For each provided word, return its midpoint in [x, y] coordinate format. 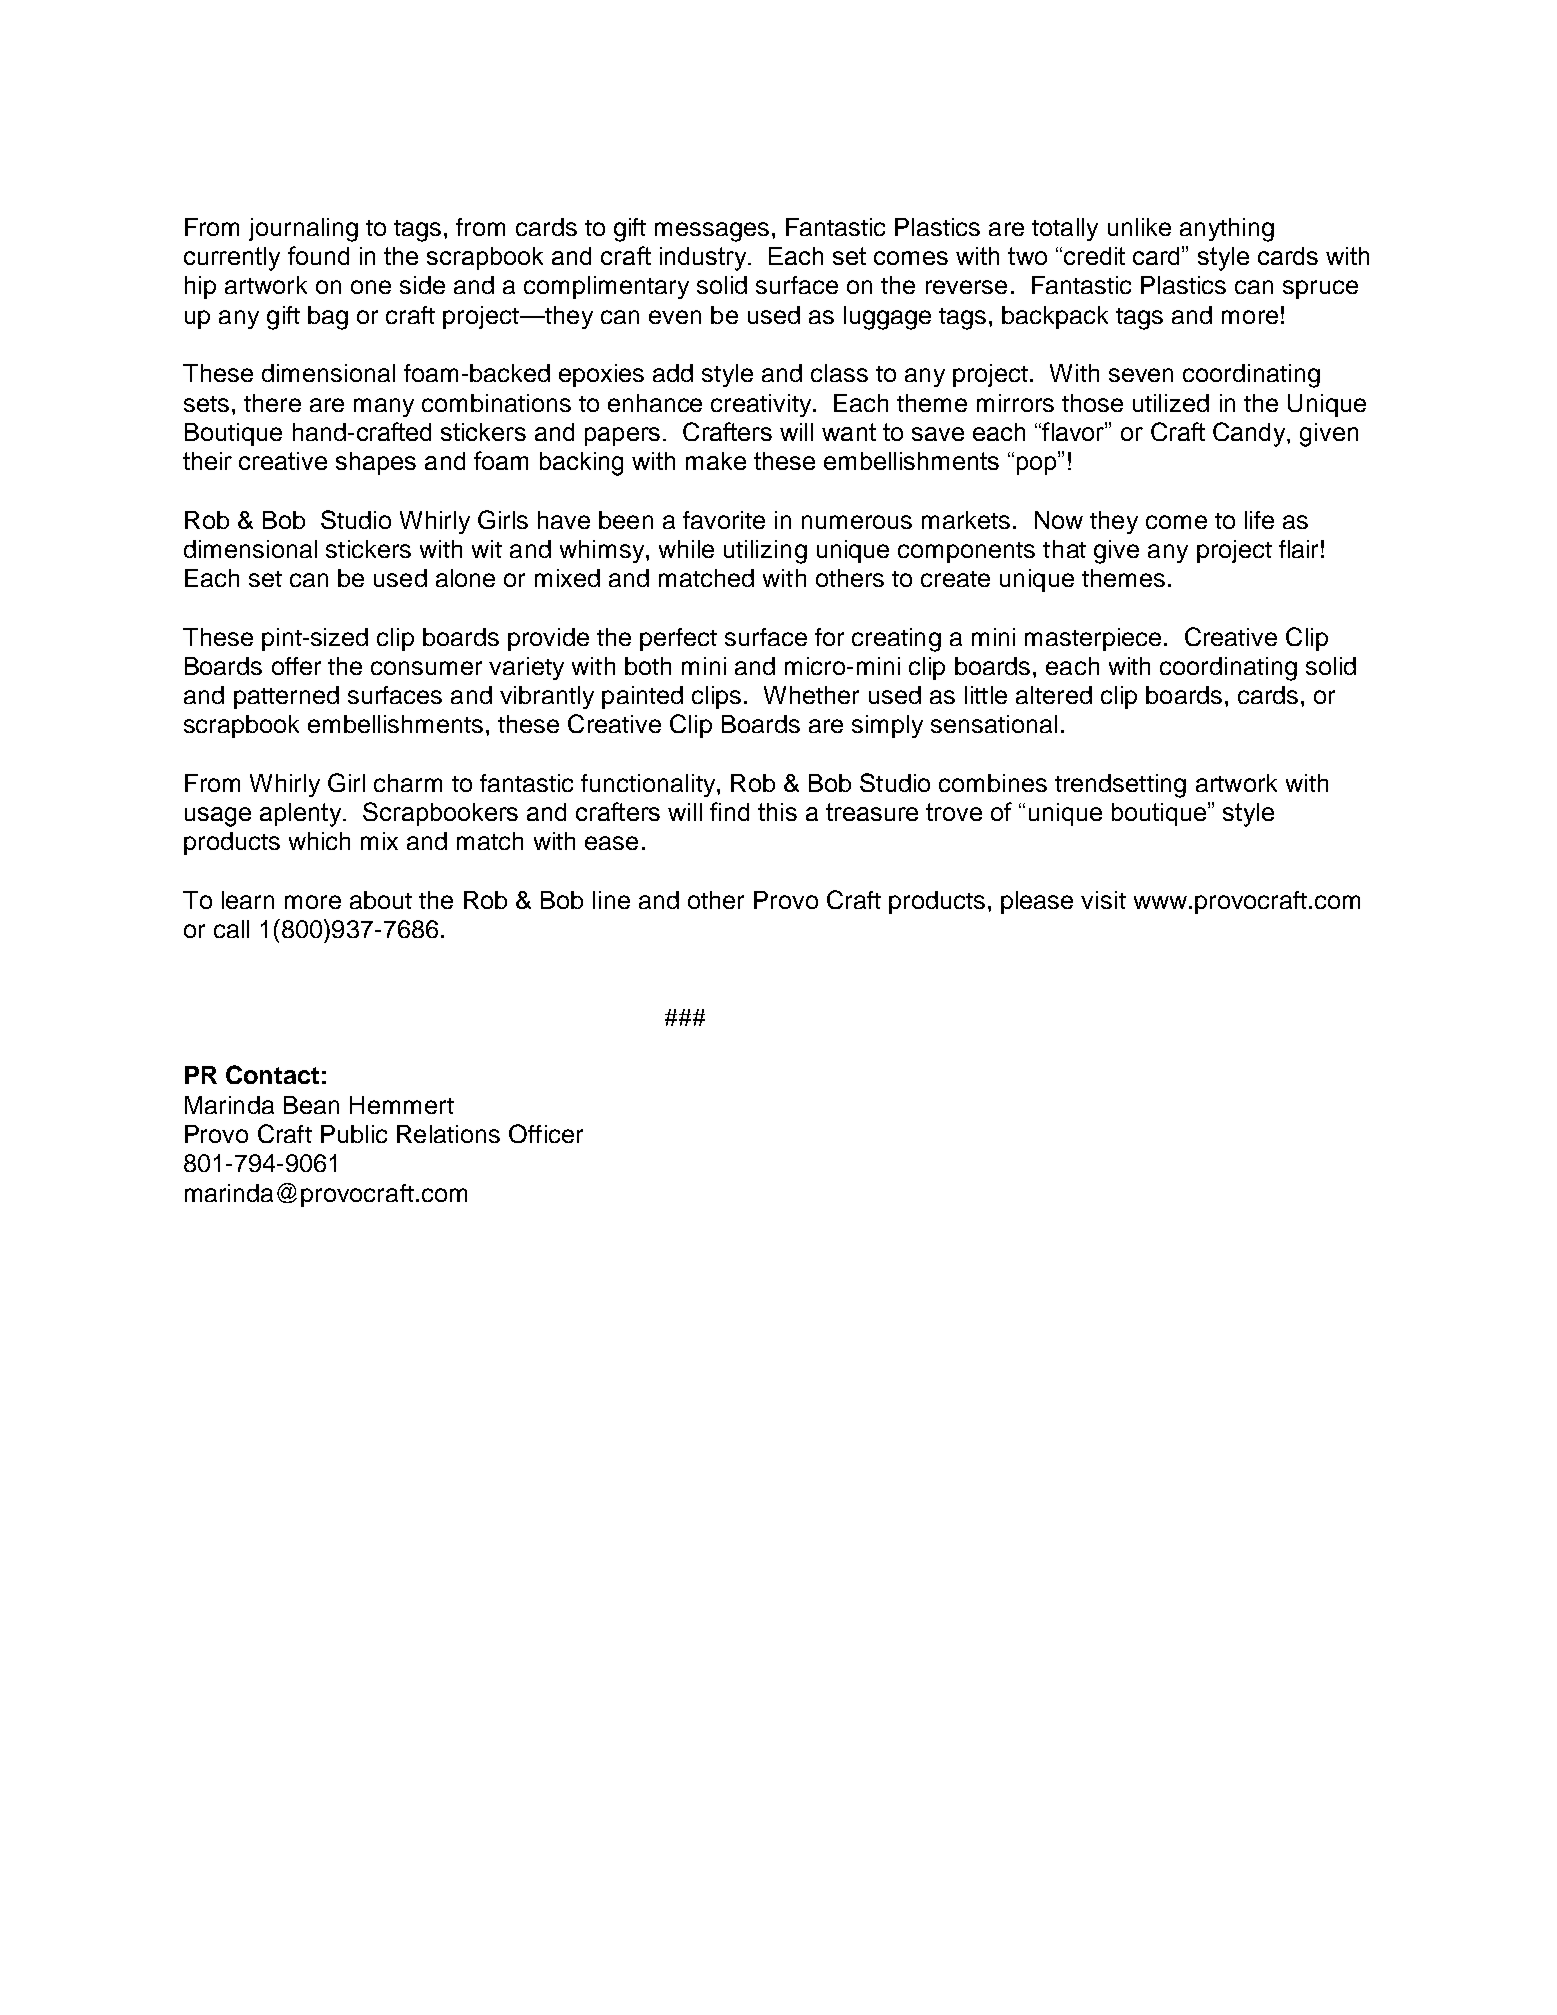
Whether [811, 695]
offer [296, 666]
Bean [311, 1105]
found [318, 255]
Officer [546, 1133]
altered [1054, 695]
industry [704, 259]
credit [1094, 256]
